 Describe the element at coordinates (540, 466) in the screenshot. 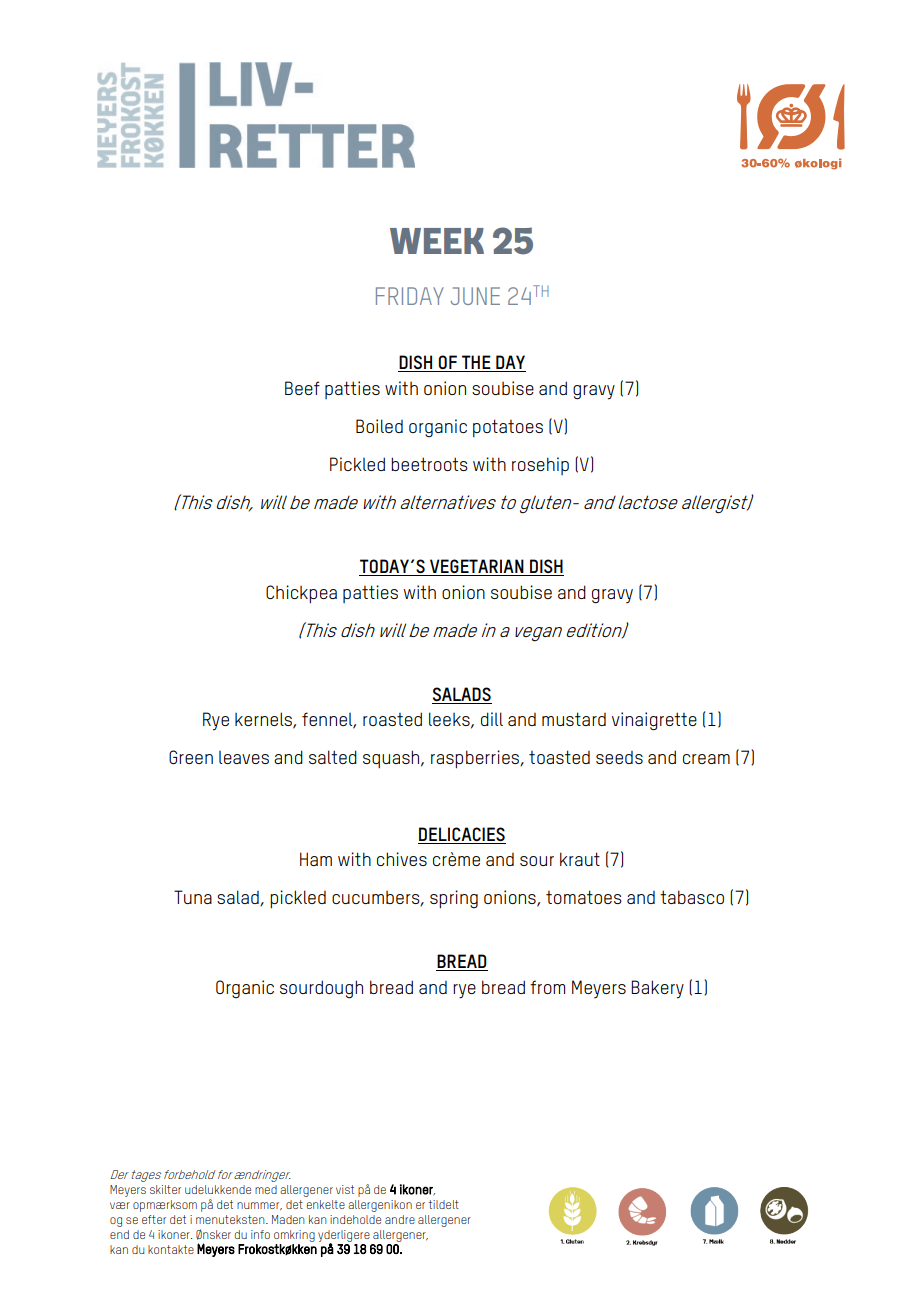

I see `rosehip` at that location.
